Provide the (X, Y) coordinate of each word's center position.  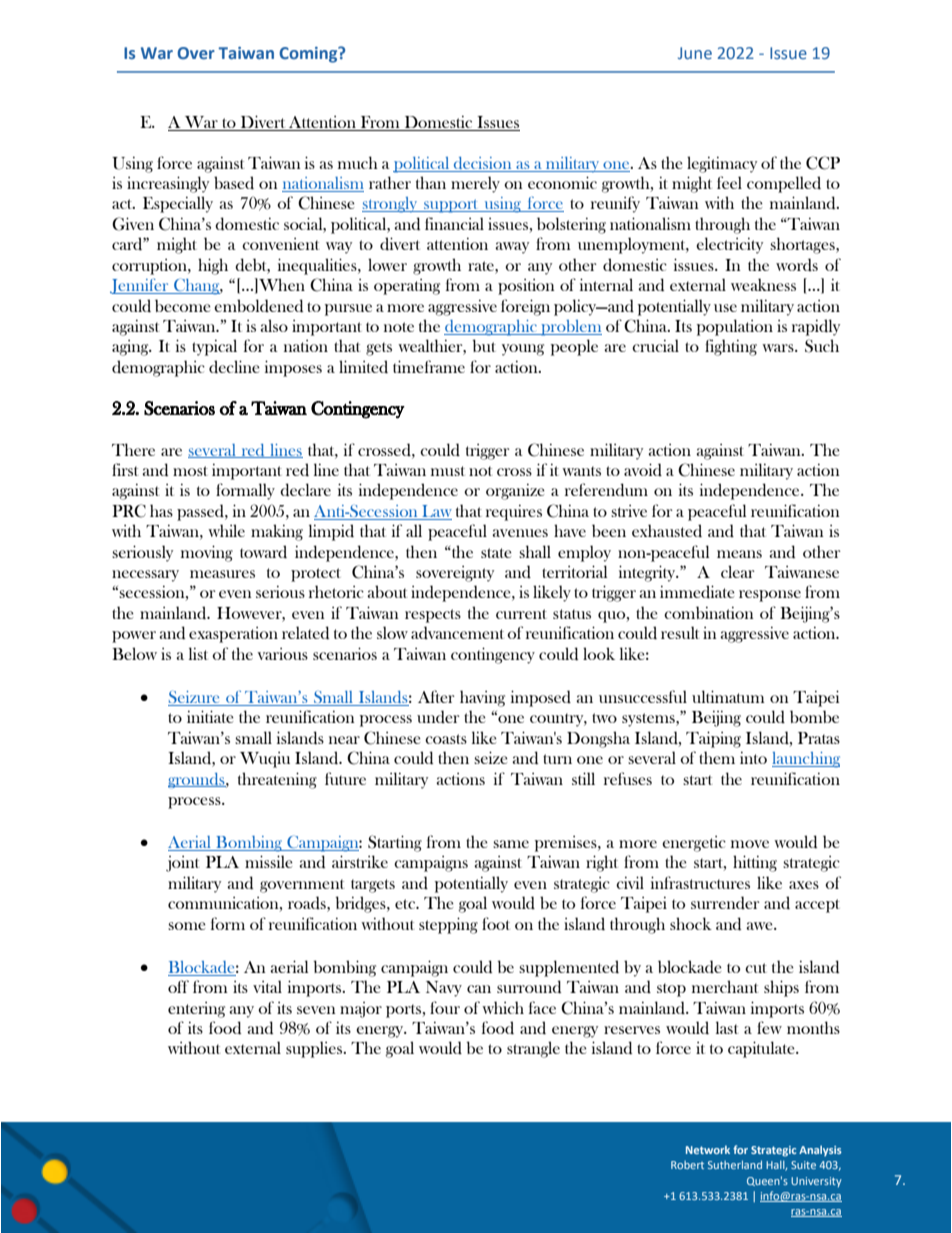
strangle (533, 1049)
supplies (315, 1049)
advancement (457, 633)
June (695, 53)
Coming (309, 54)
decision (482, 163)
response (770, 596)
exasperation (233, 634)
